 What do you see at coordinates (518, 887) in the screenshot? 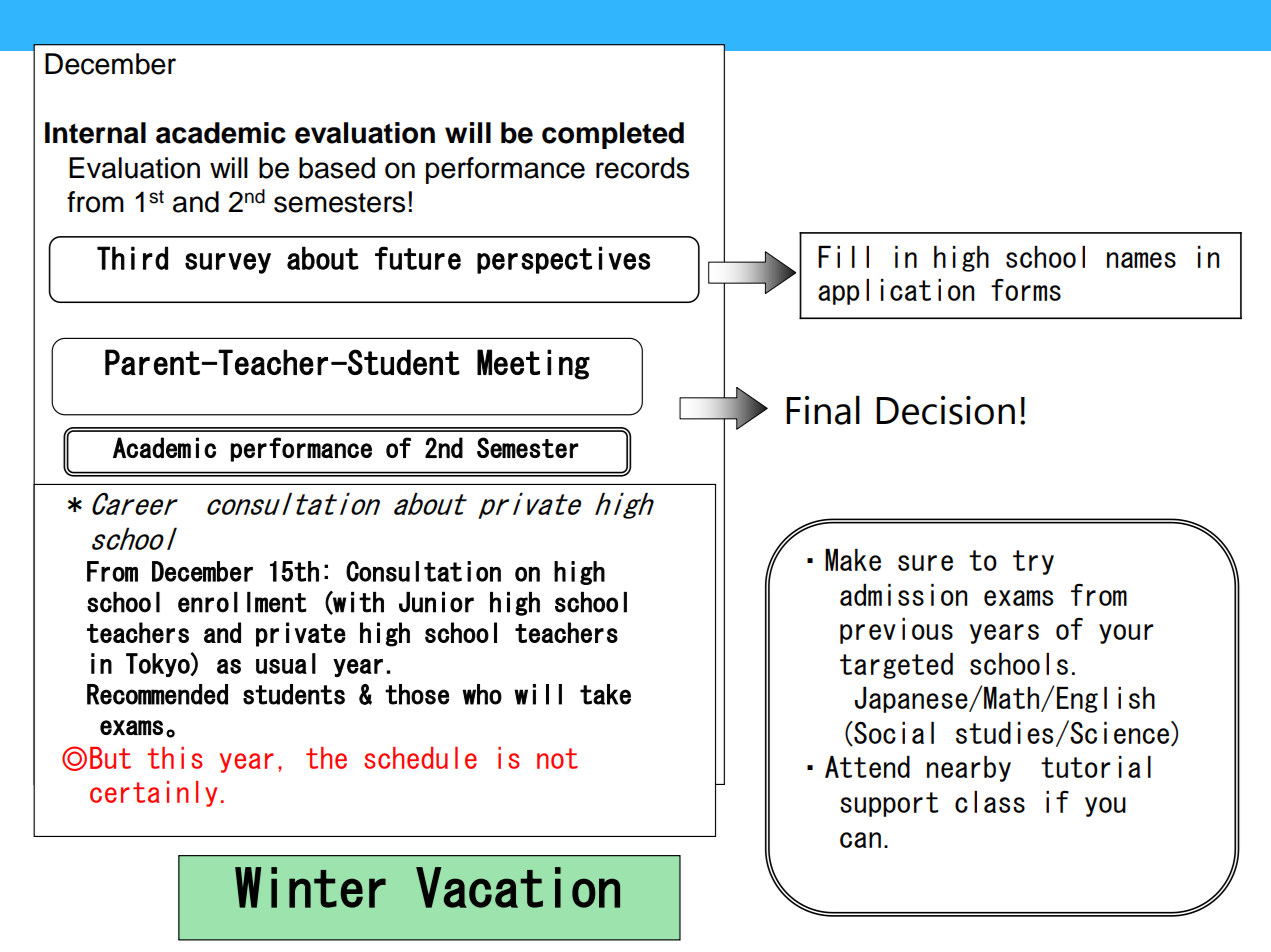
I see `Vacation` at bounding box center [518, 887].
